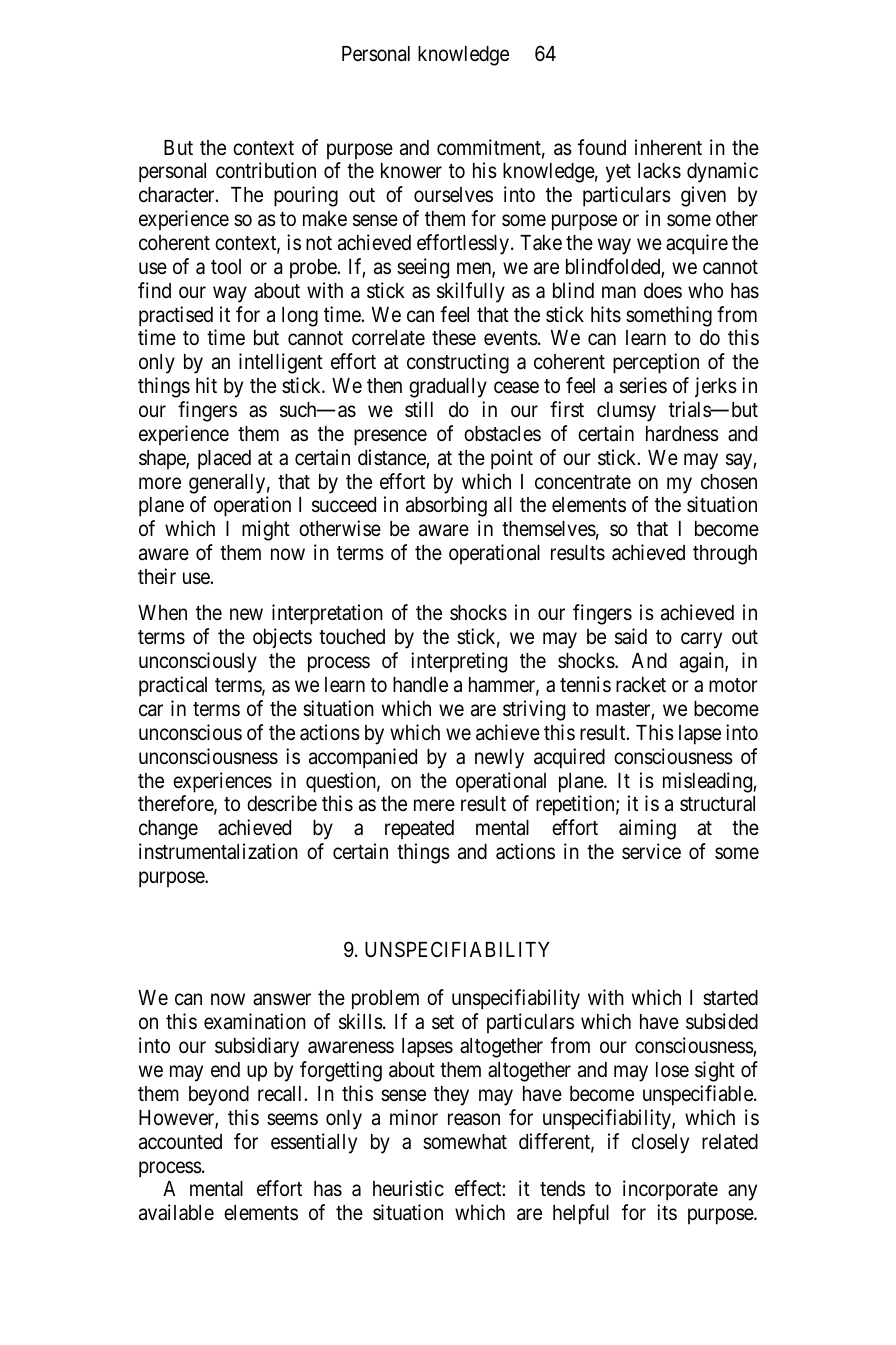 The height and width of the page is (1345, 896). What do you see at coordinates (168, 830) in the page?
I see `change` at bounding box center [168, 830].
